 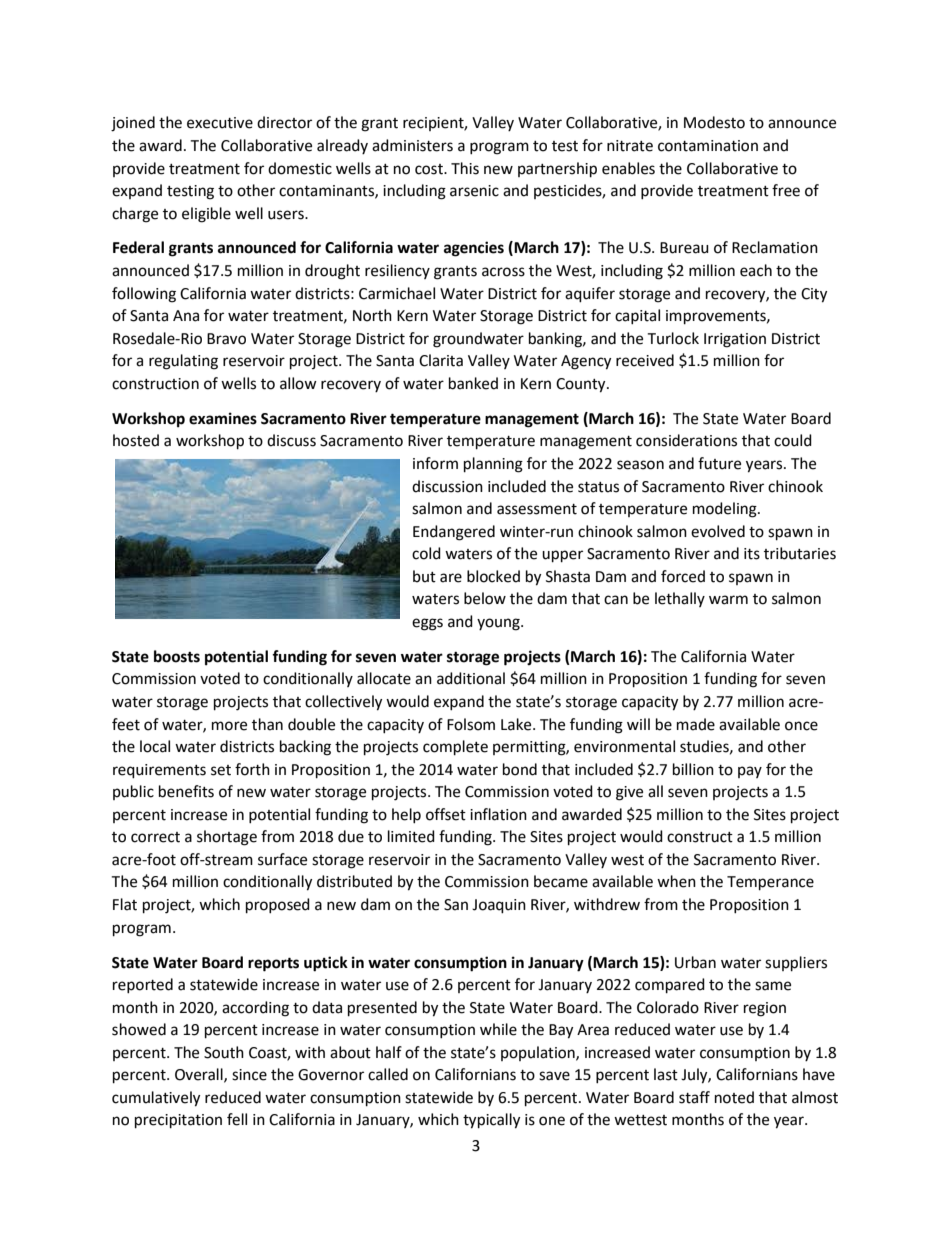 I want to click on contamination, so click(x=708, y=146).
